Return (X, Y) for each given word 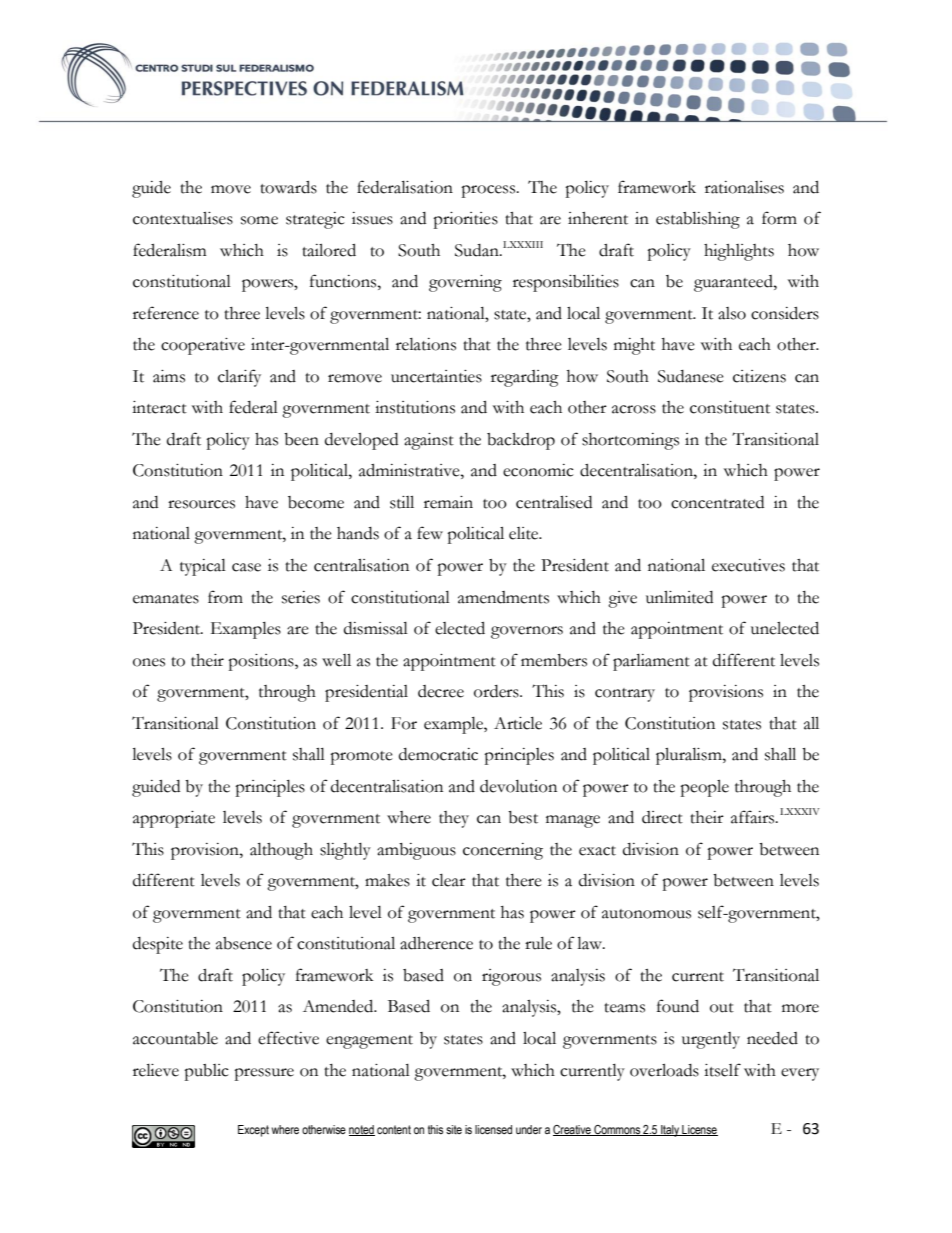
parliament (651, 662)
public (206, 1072)
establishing (698, 220)
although (281, 851)
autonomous (646, 914)
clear (449, 880)
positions (262, 662)
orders (497, 691)
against (429, 441)
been (301, 439)
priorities (465, 220)
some (259, 220)
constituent (730, 407)
